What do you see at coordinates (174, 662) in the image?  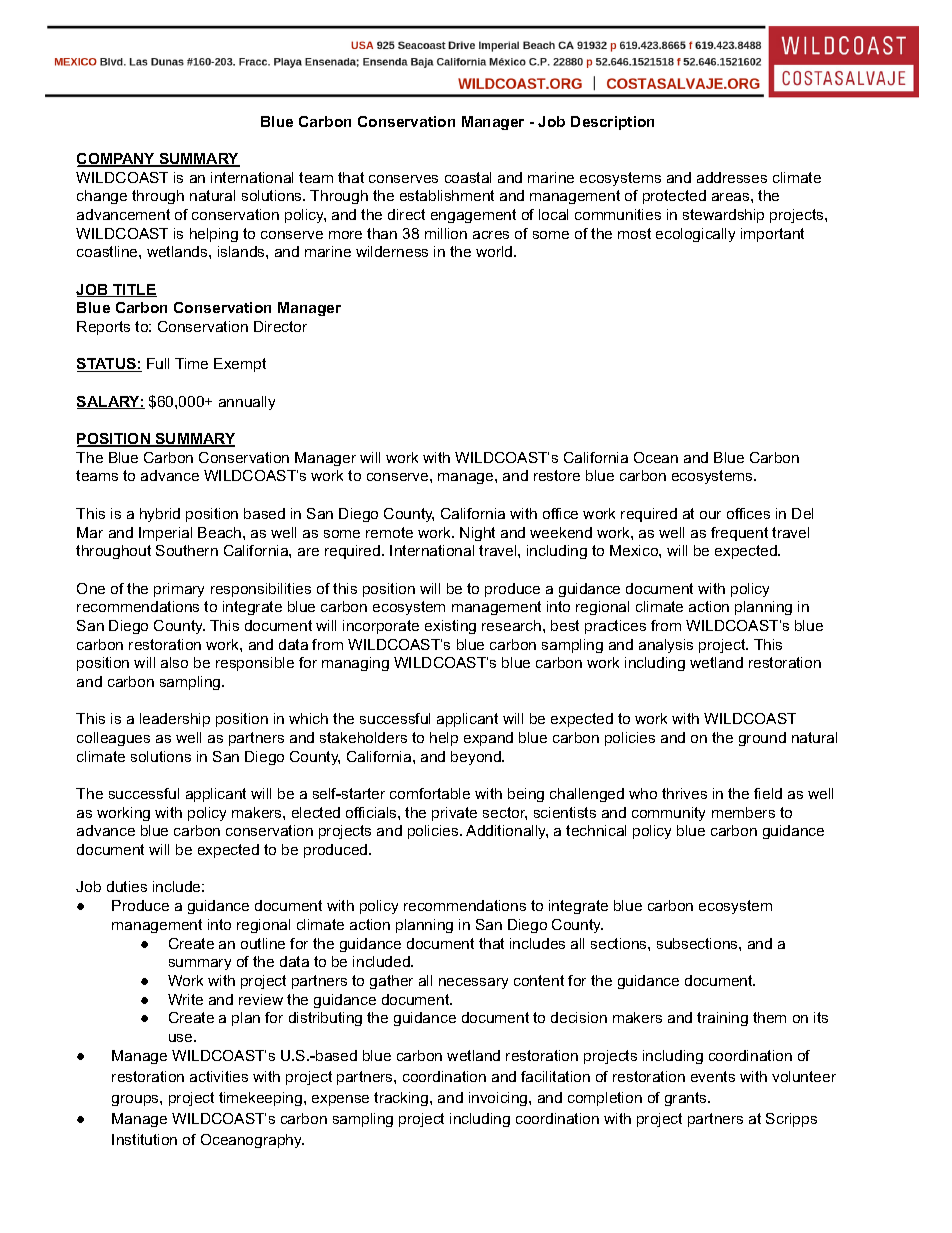 I see `also` at bounding box center [174, 662].
